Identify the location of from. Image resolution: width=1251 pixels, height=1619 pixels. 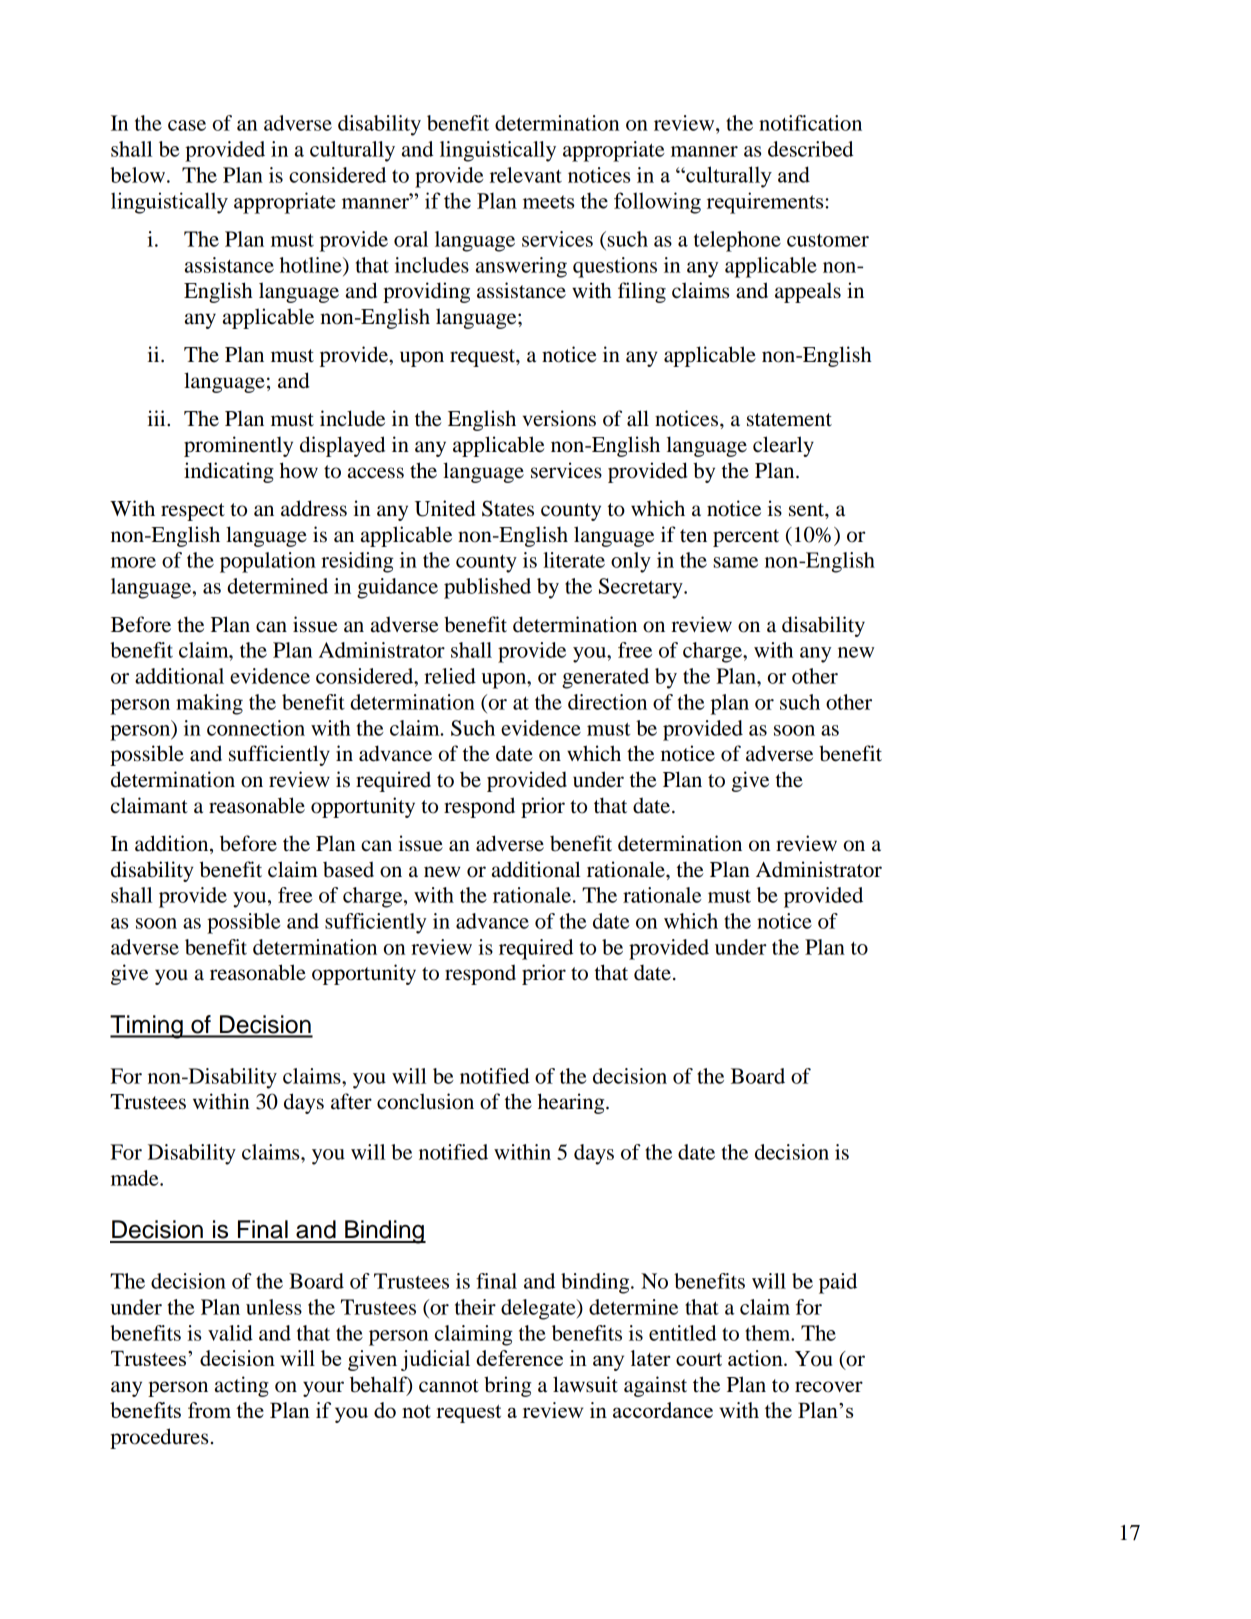
(209, 1410).
